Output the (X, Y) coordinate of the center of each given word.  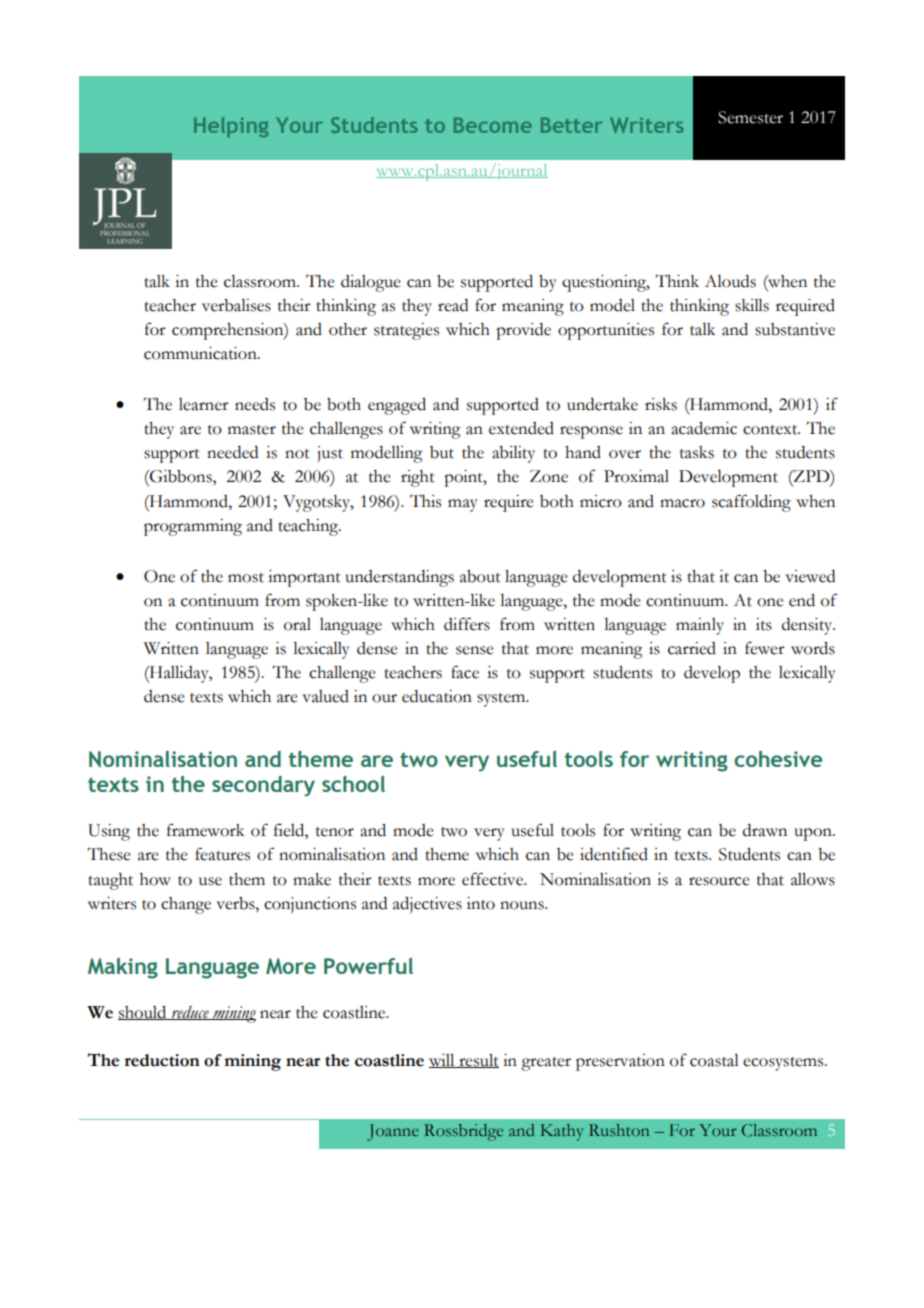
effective (493, 879)
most (246, 578)
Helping (231, 127)
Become (493, 125)
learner (204, 404)
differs (467, 624)
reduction (162, 1060)
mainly (700, 626)
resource (719, 881)
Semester (750, 117)
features (222, 854)
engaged (397, 406)
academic (704, 428)
